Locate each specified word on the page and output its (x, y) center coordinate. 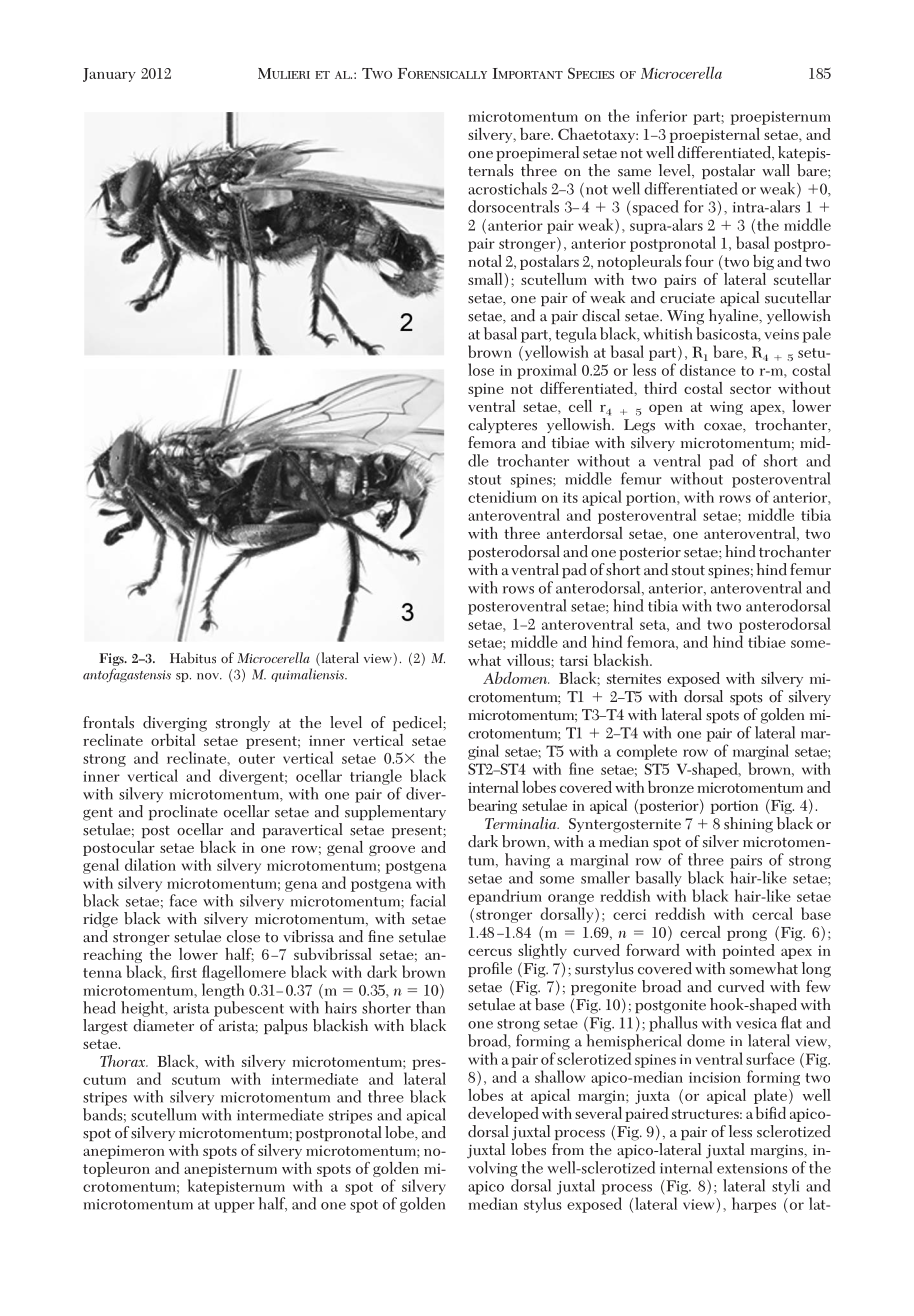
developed (503, 1114)
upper (234, 1207)
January (109, 75)
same (634, 173)
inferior (661, 115)
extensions (752, 1168)
